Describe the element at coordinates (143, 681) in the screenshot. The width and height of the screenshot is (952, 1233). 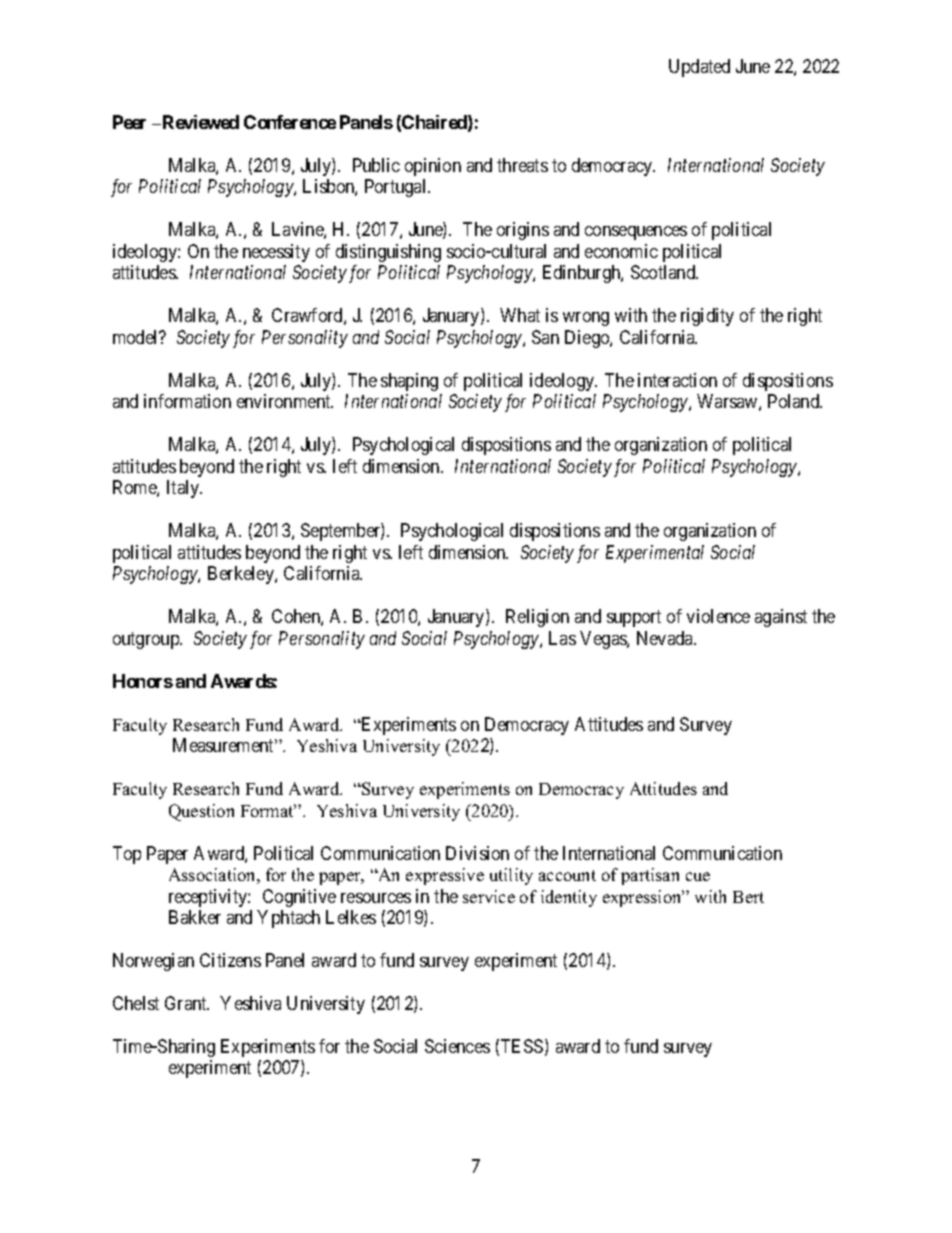
I see `Honors` at that location.
